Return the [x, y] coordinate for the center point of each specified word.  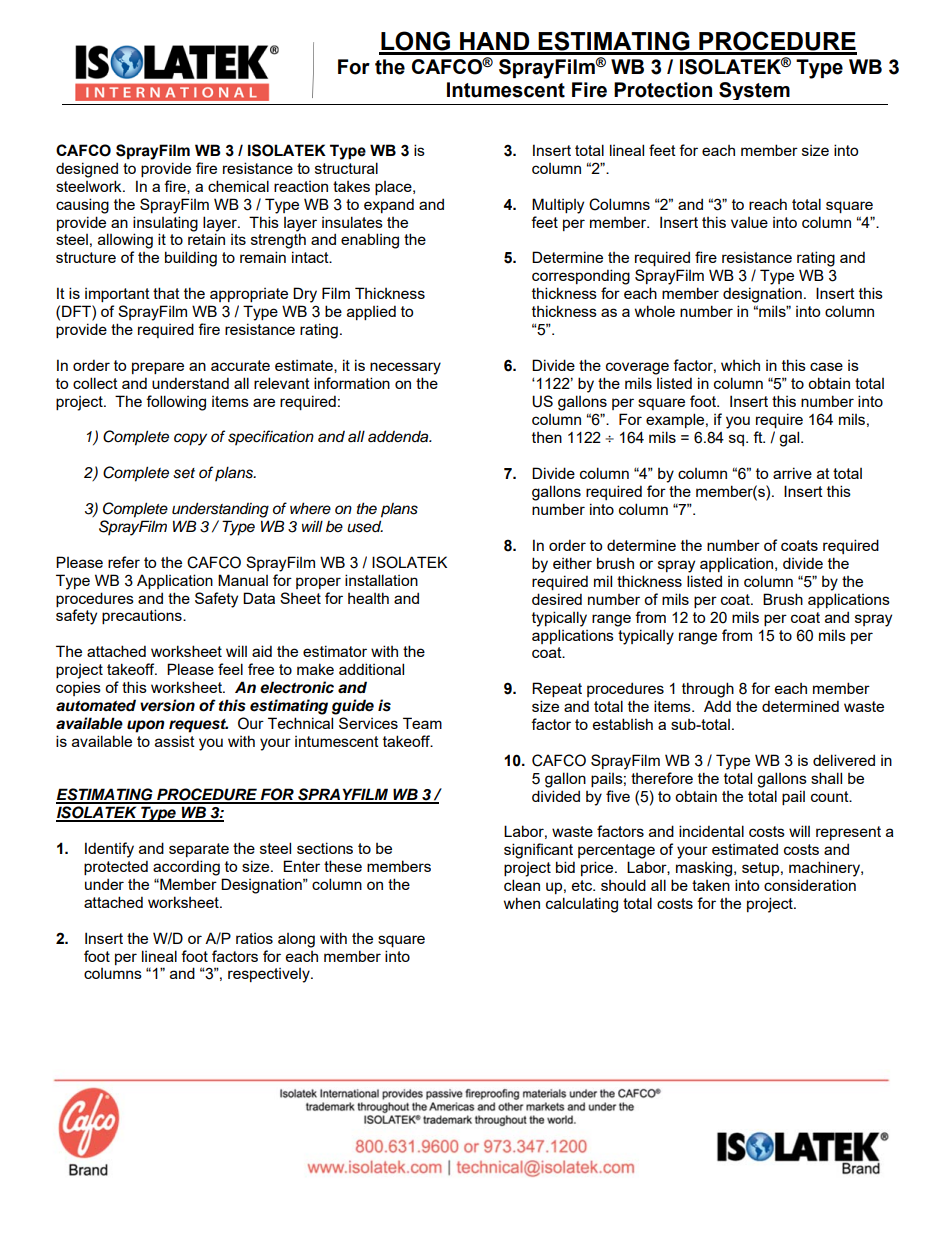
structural [346, 168]
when [522, 903]
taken [711, 885]
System [754, 91]
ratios [254, 938]
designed [87, 170]
